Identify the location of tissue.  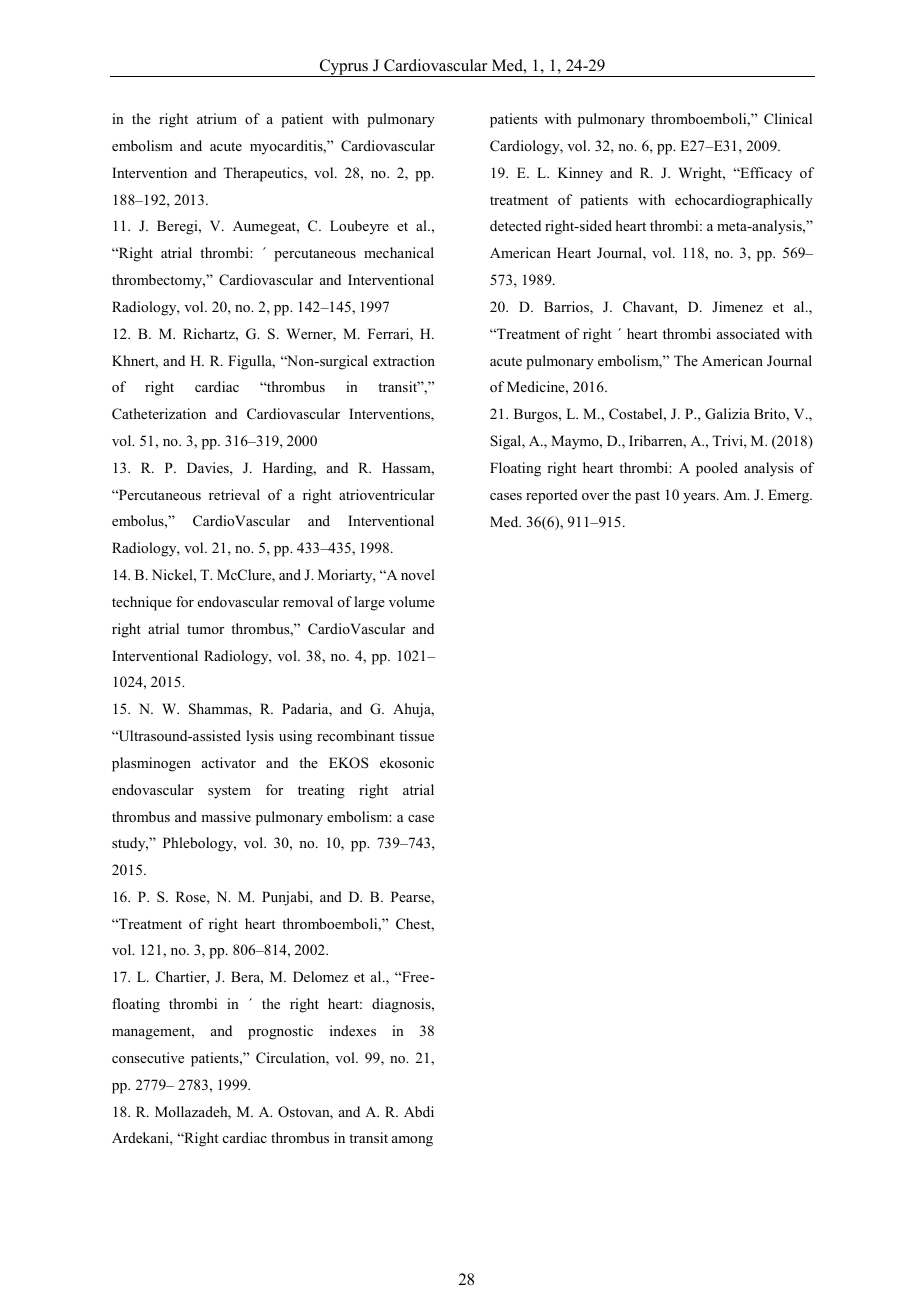
(416, 735).
